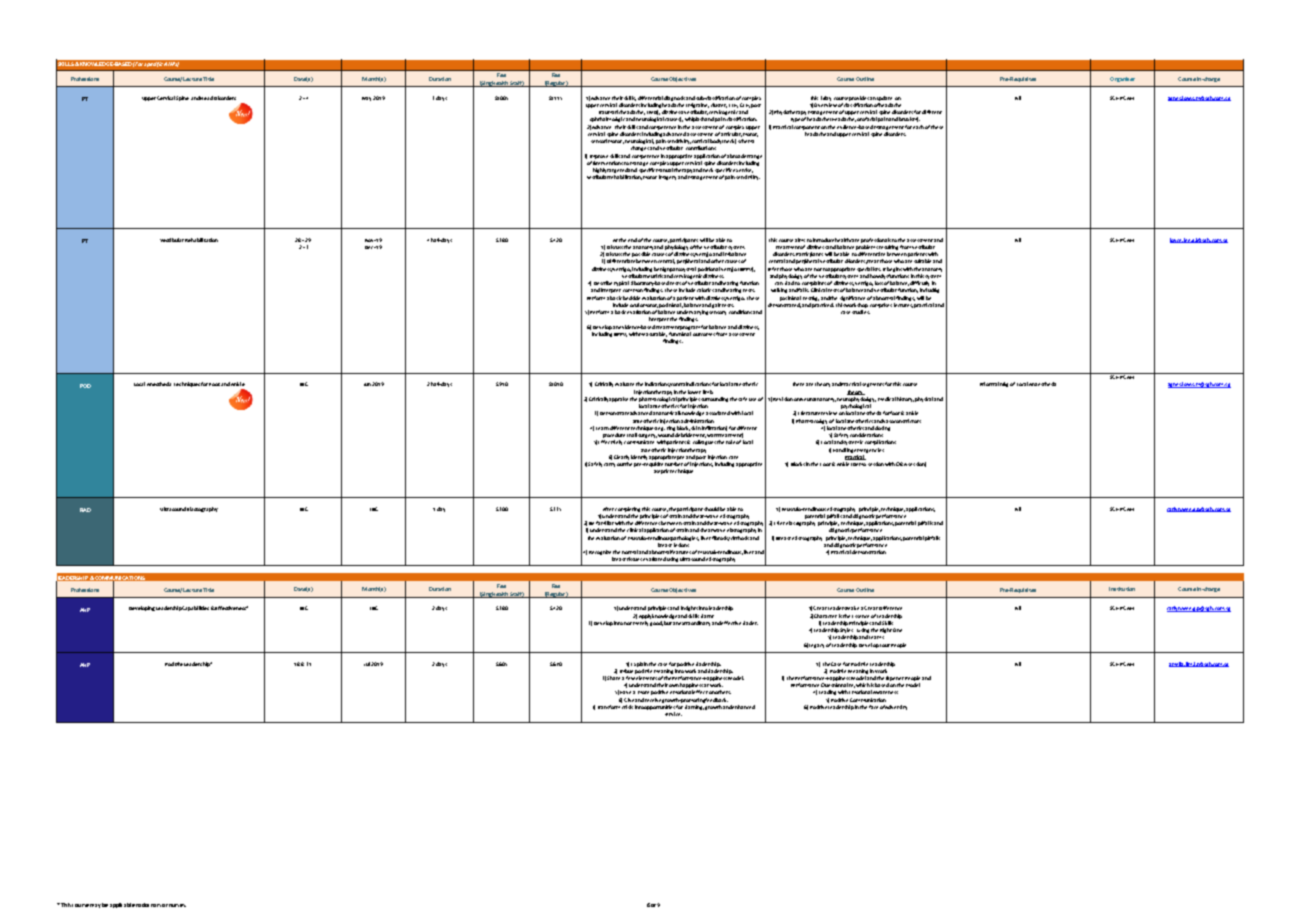 The height and width of the screenshot is (924, 1308). What do you see at coordinates (370, 247) in the screenshot?
I see `Dec` at bounding box center [370, 247].
